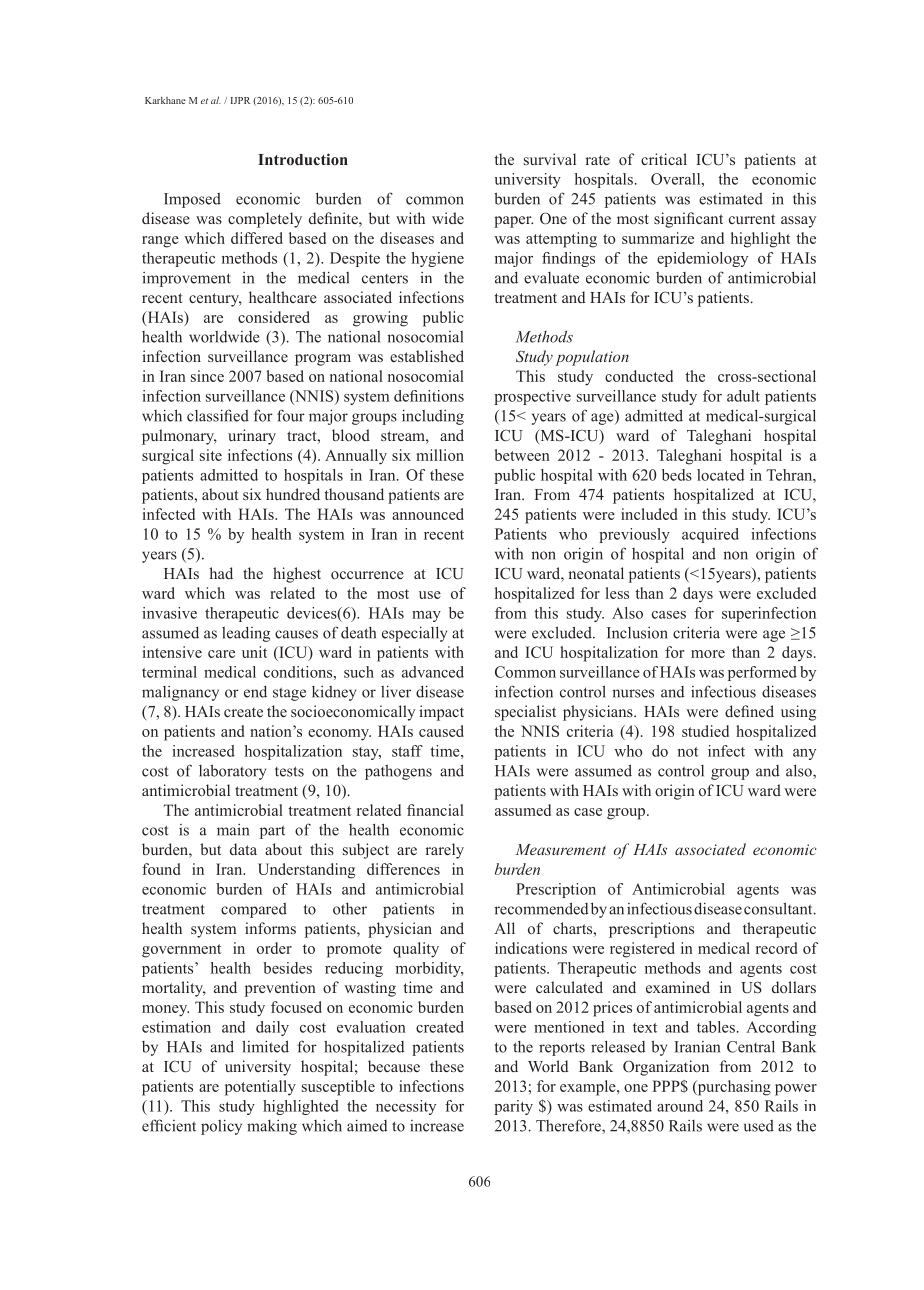  What do you see at coordinates (743, 396) in the screenshot?
I see `adult` at bounding box center [743, 396].
